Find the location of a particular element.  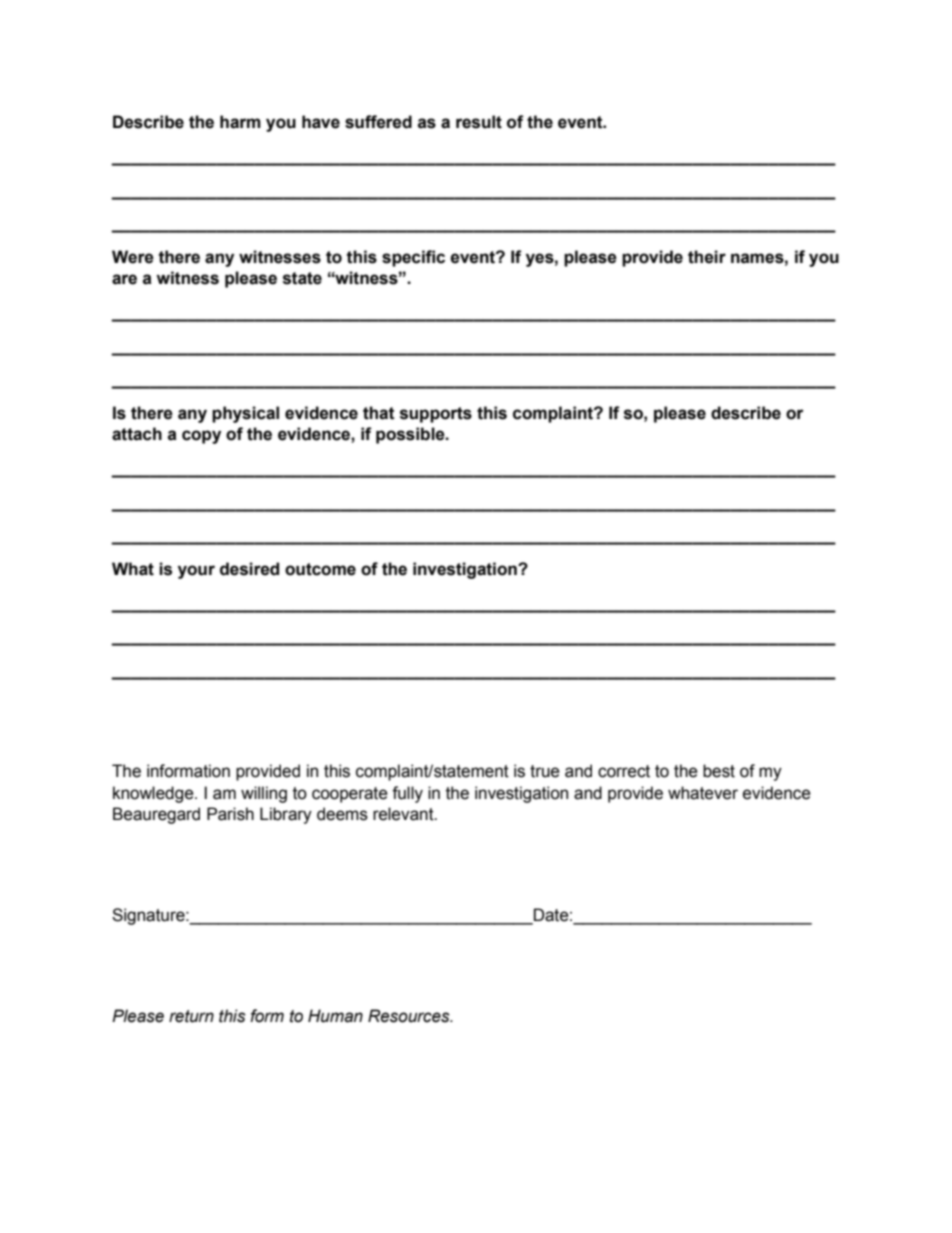

knowledge is located at coordinates (154, 794).
